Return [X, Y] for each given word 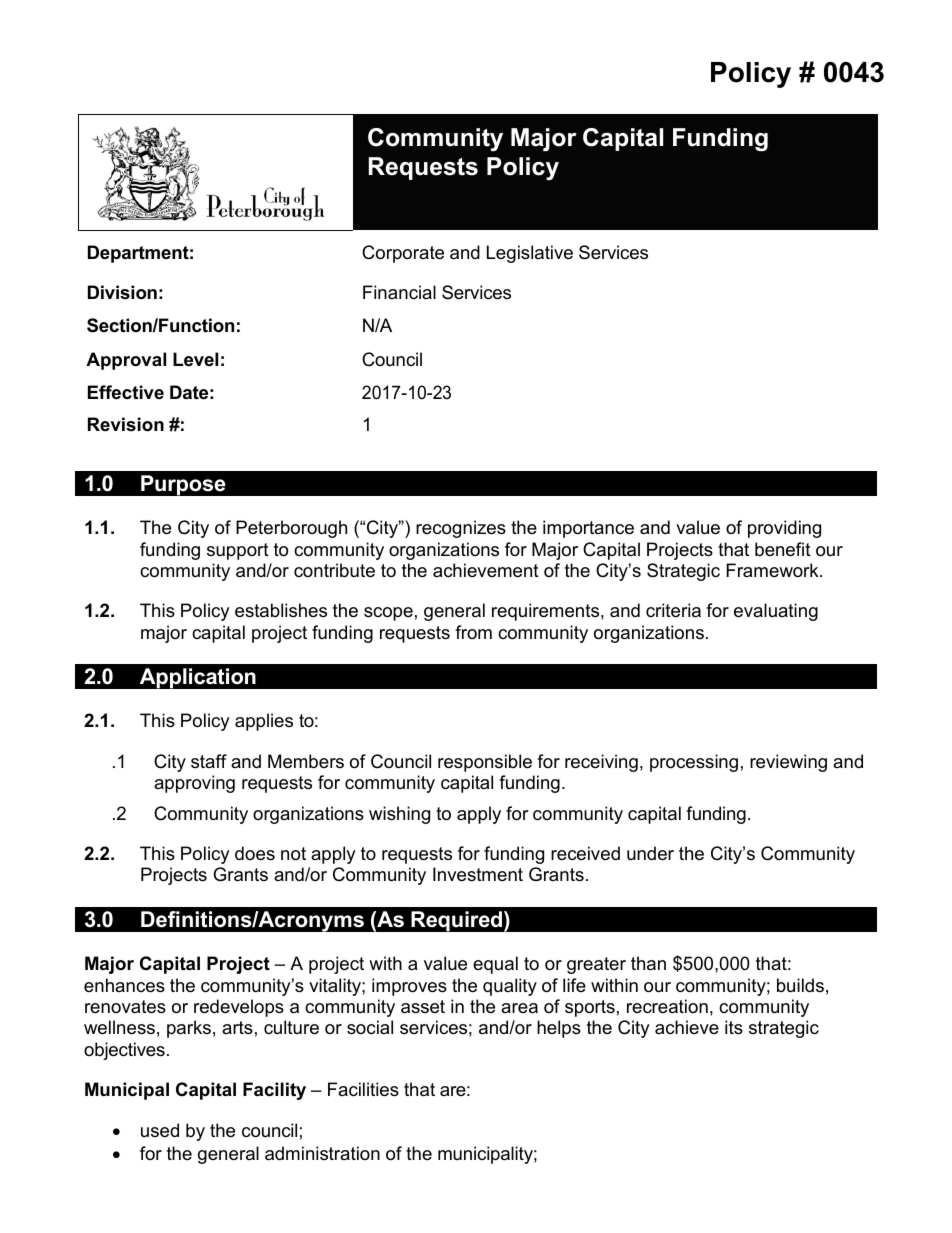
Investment [478, 874]
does [255, 853]
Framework [773, 570]
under [650, 853]
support [238, 551]
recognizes [461, 529]
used [160, 1130]
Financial [399, 292]
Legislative [530, 254]
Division [122, 292]
